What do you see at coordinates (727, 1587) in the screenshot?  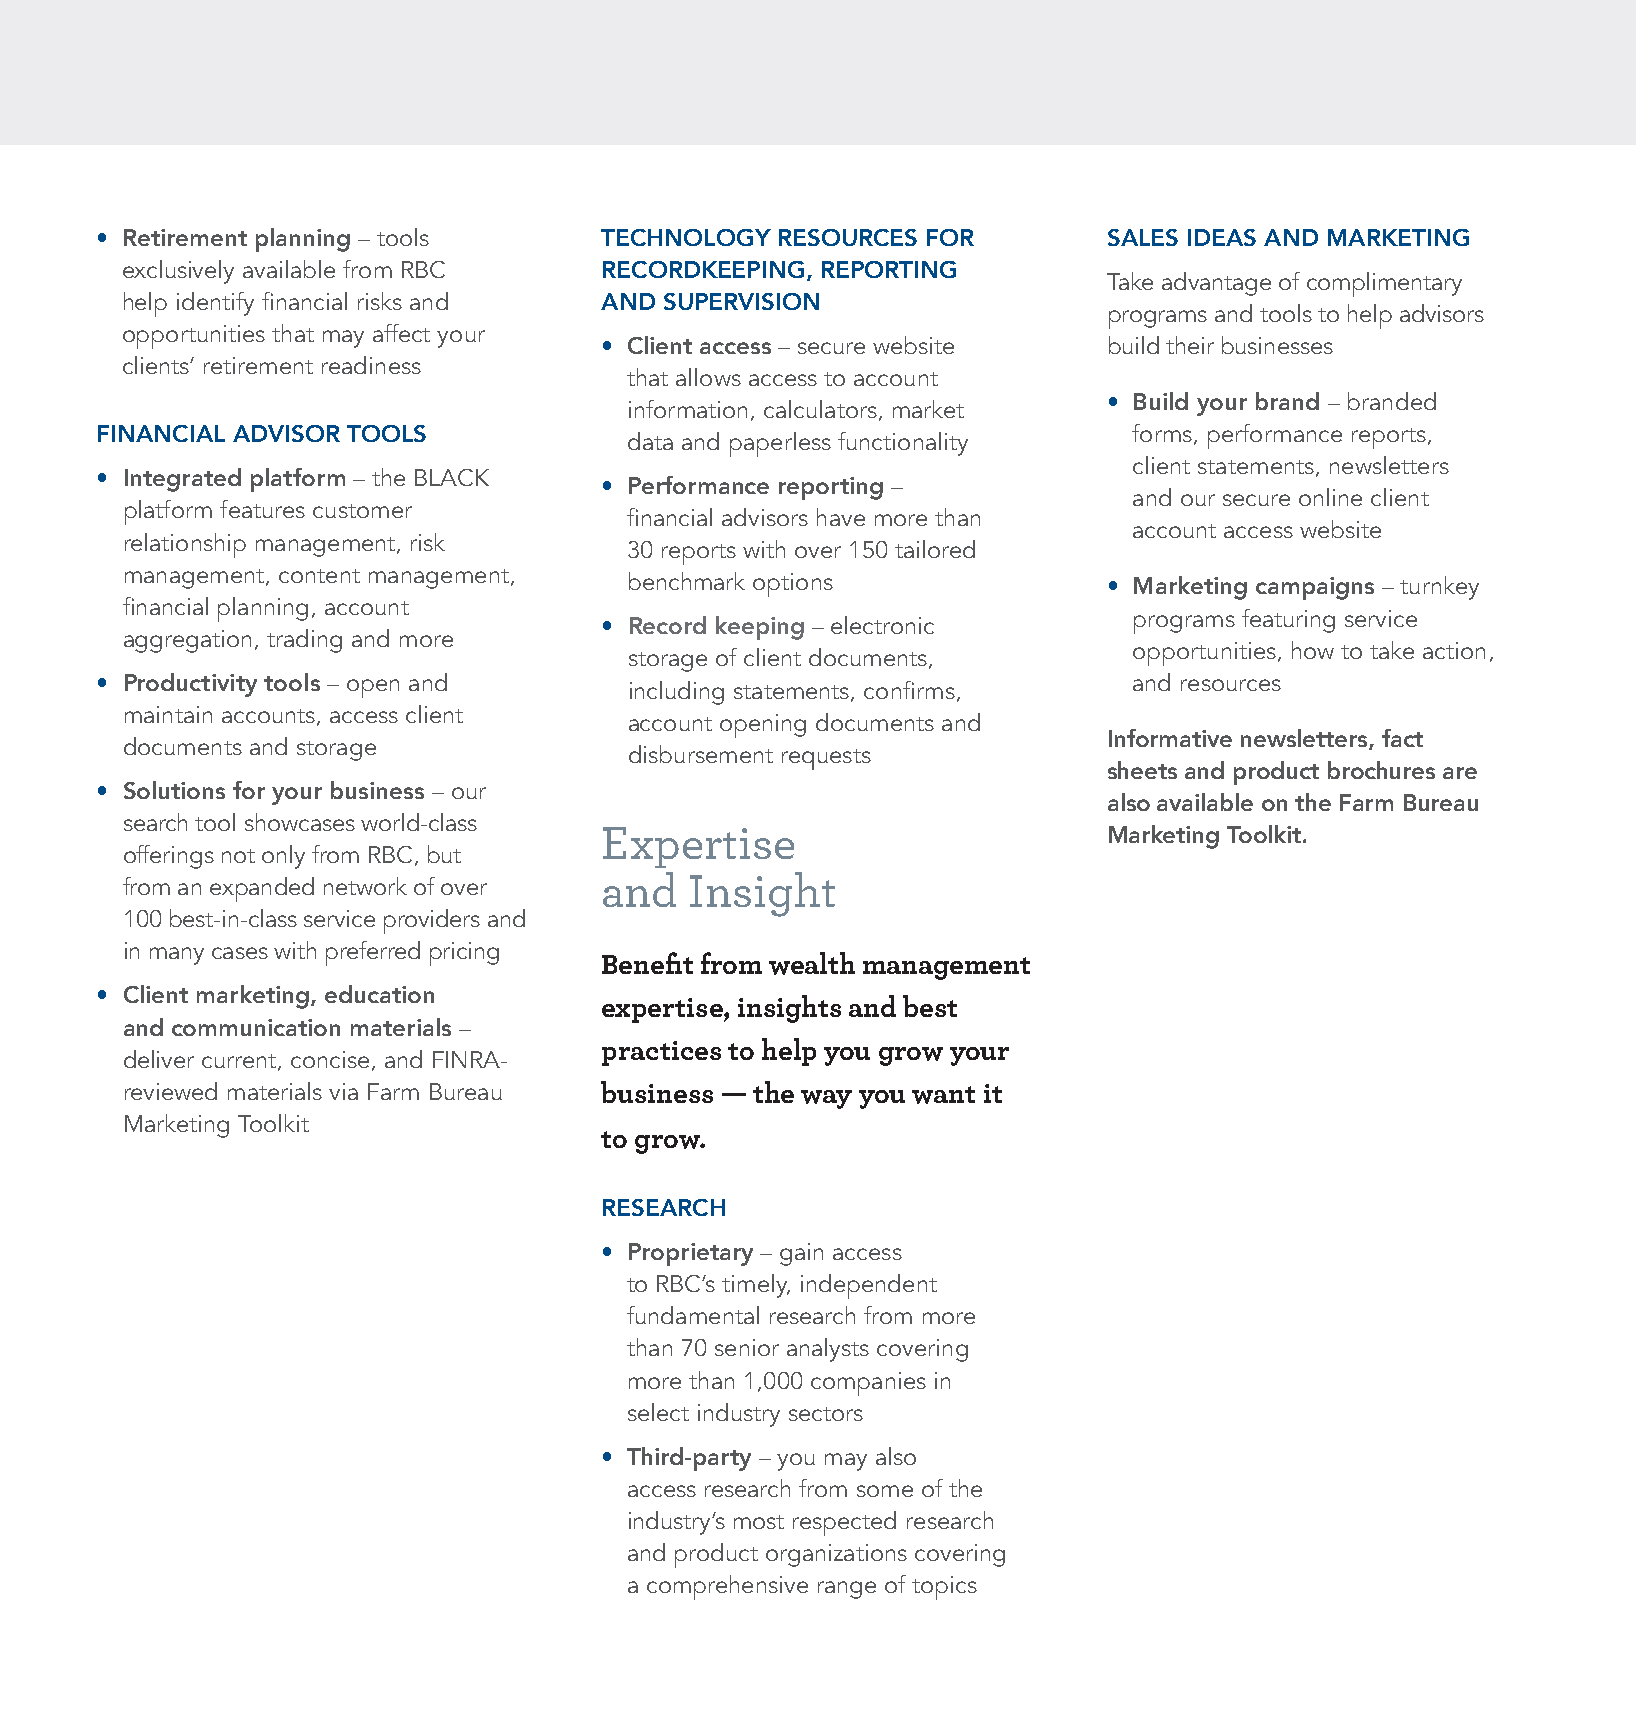 I see `comprehensive` at bounding box center [727, 1587].
